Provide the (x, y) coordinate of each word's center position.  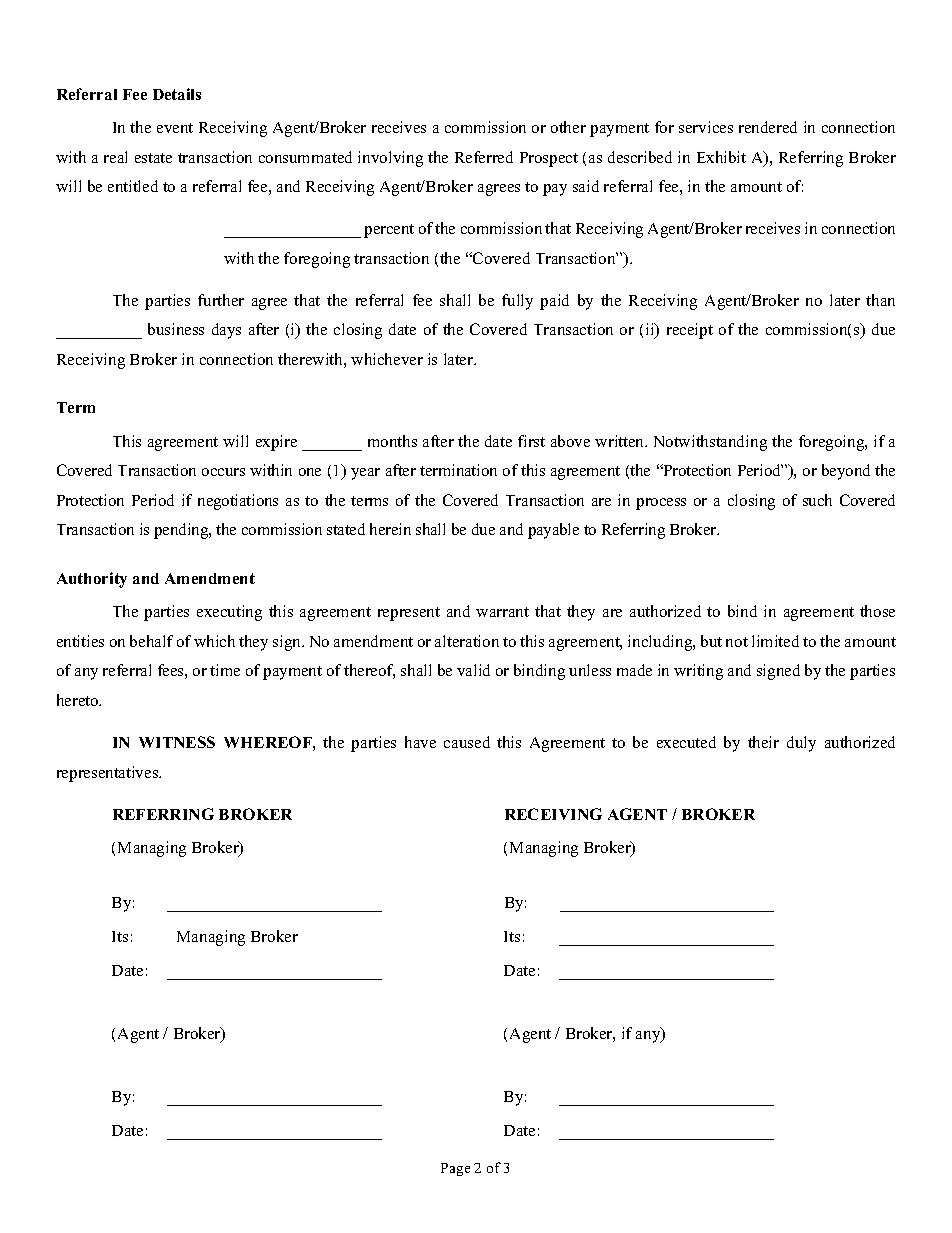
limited (775, 641)
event (175, 128)
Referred (484, 157)
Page (455, 1169)
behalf (151, 641)
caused (467, 742)
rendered (768, 127)
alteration (467, 641)
